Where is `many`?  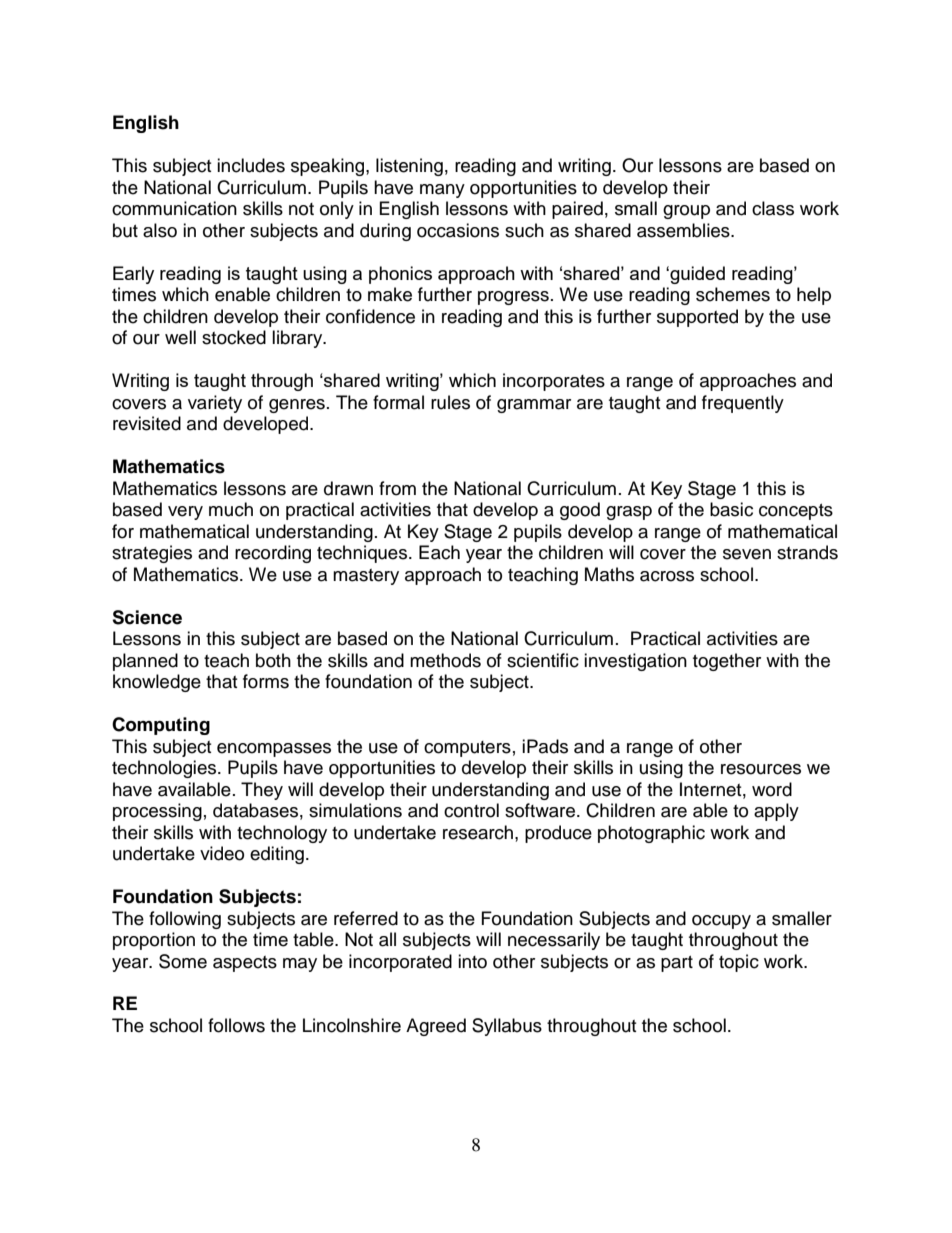 many is located at coordinates (442, 191).
